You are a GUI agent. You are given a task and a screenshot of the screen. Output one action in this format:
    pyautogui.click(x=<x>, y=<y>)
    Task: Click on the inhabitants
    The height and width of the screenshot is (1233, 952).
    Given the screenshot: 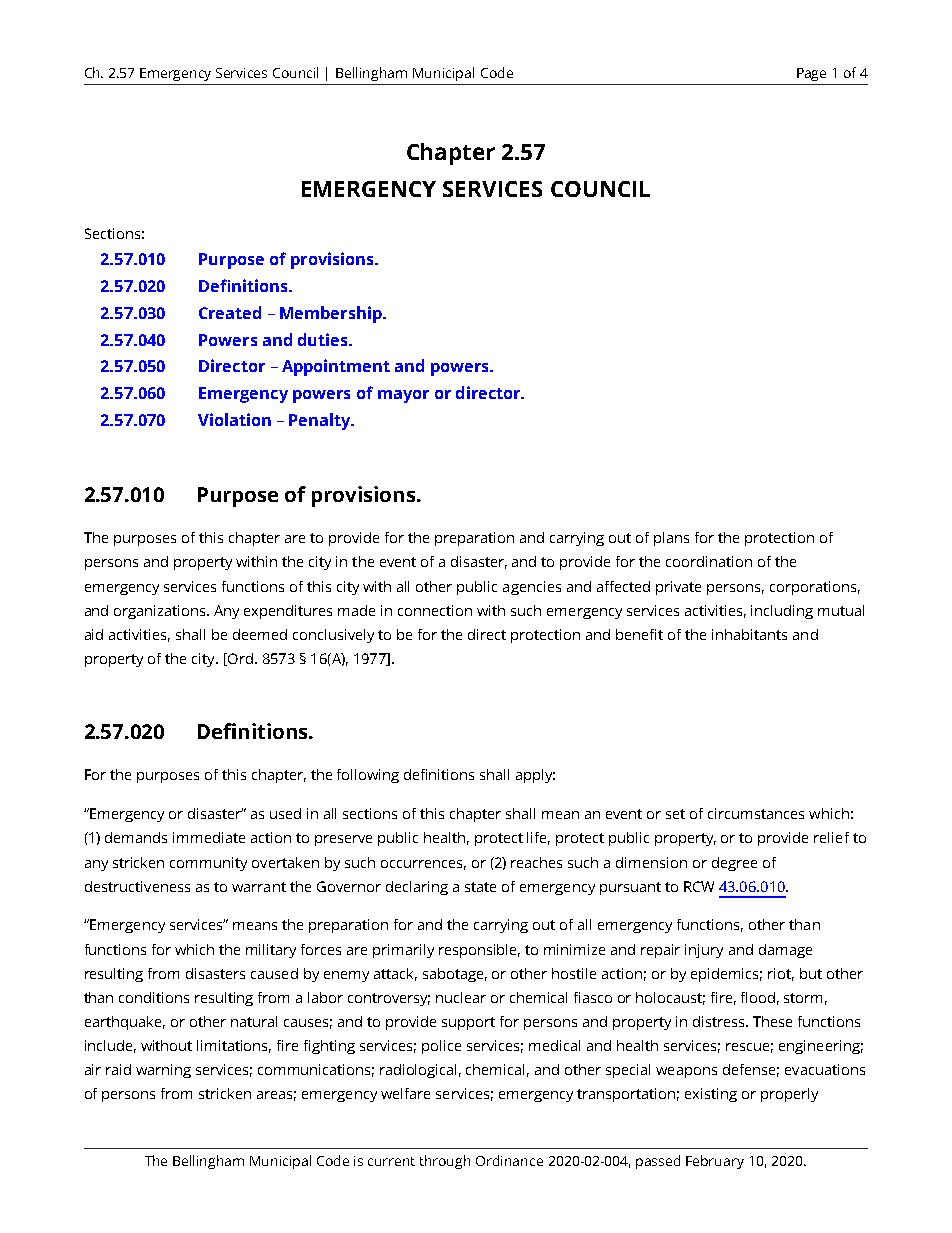 What is the action you would take?
    pyautogui.click(x=749, y=634)
